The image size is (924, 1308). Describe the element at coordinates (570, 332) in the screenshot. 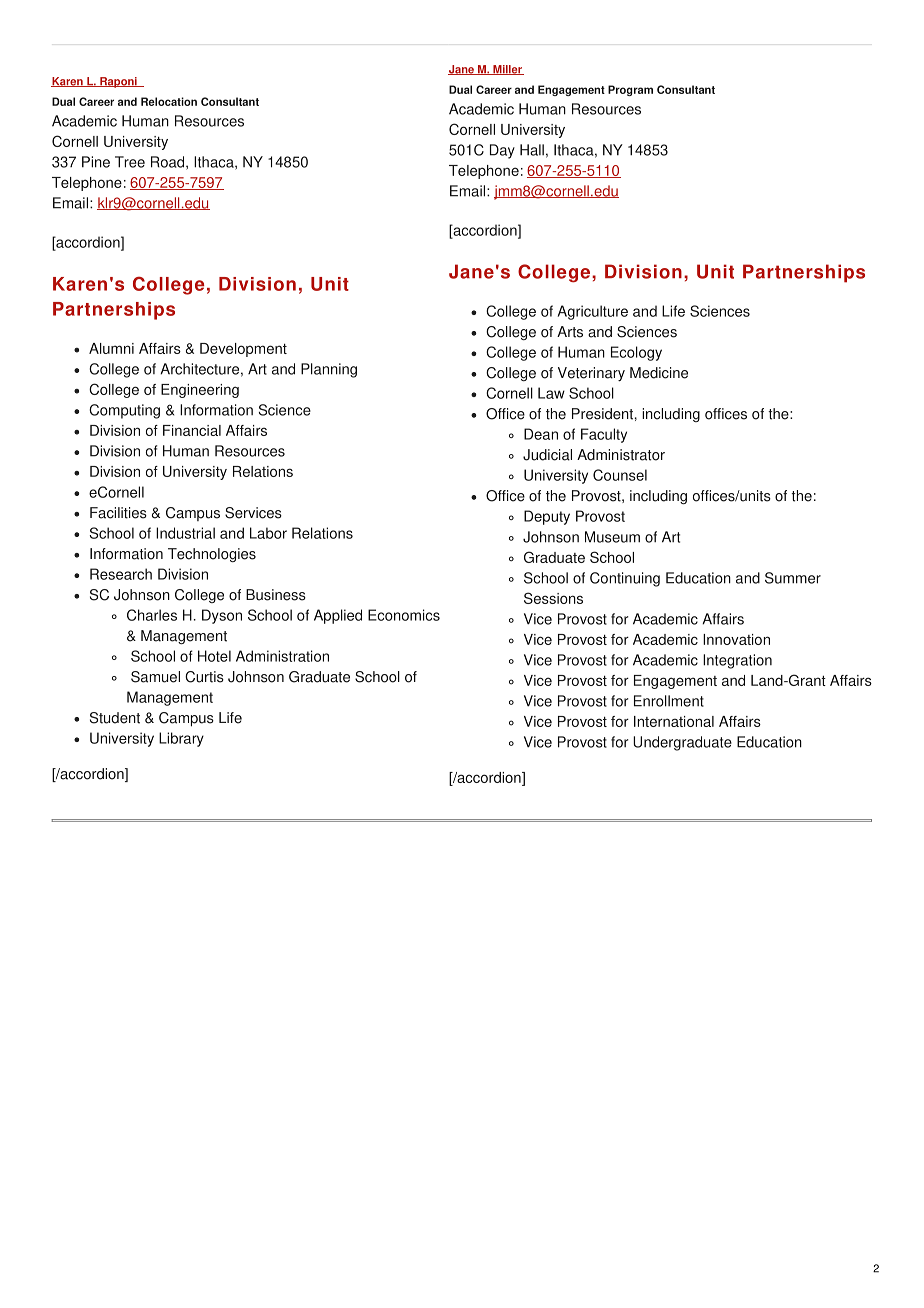

I see `Arts` at that location.
